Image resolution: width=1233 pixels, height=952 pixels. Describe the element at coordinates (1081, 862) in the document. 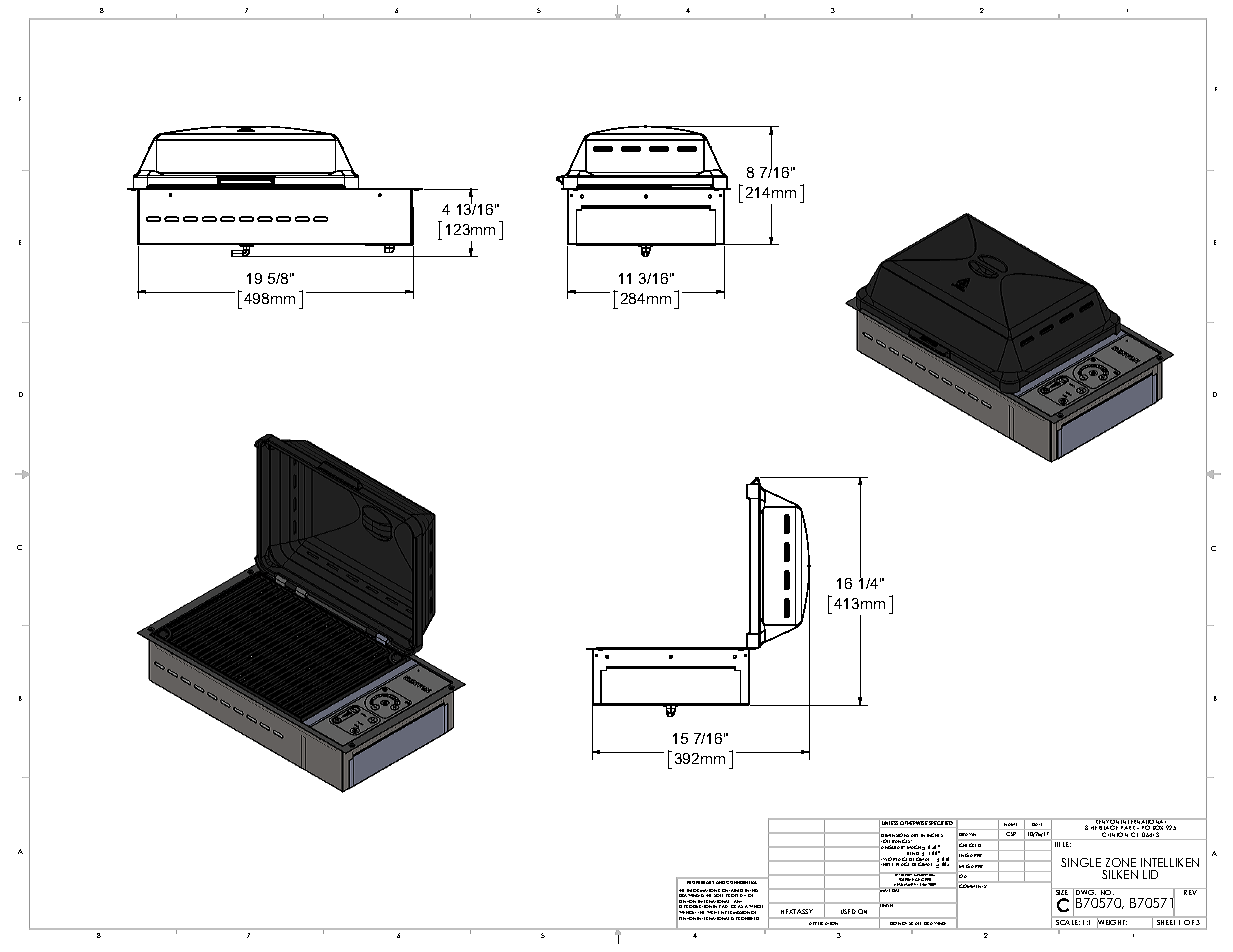

I see `SINGLE` at that location.
